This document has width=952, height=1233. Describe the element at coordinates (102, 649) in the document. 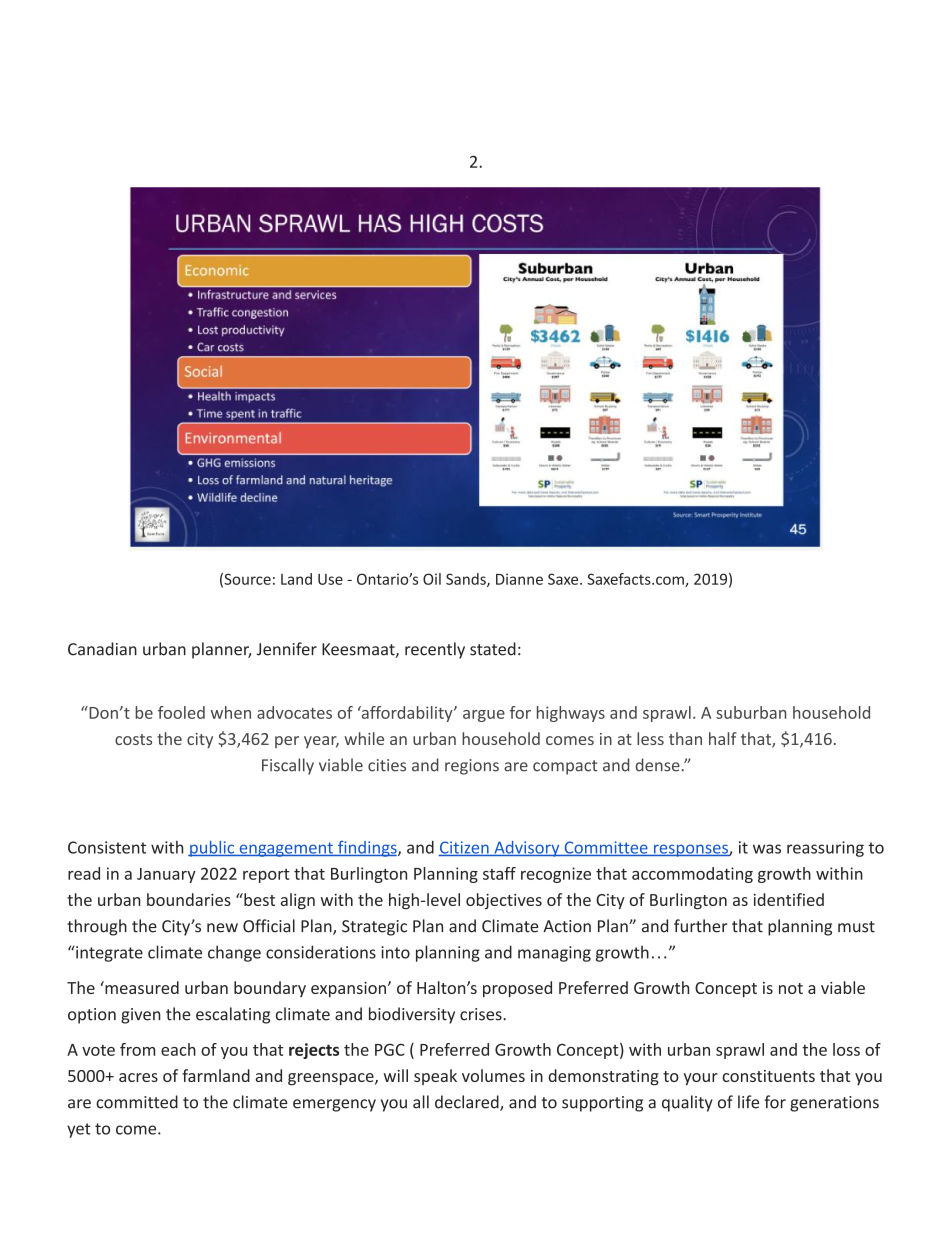

I see `Canadian` at that location.
